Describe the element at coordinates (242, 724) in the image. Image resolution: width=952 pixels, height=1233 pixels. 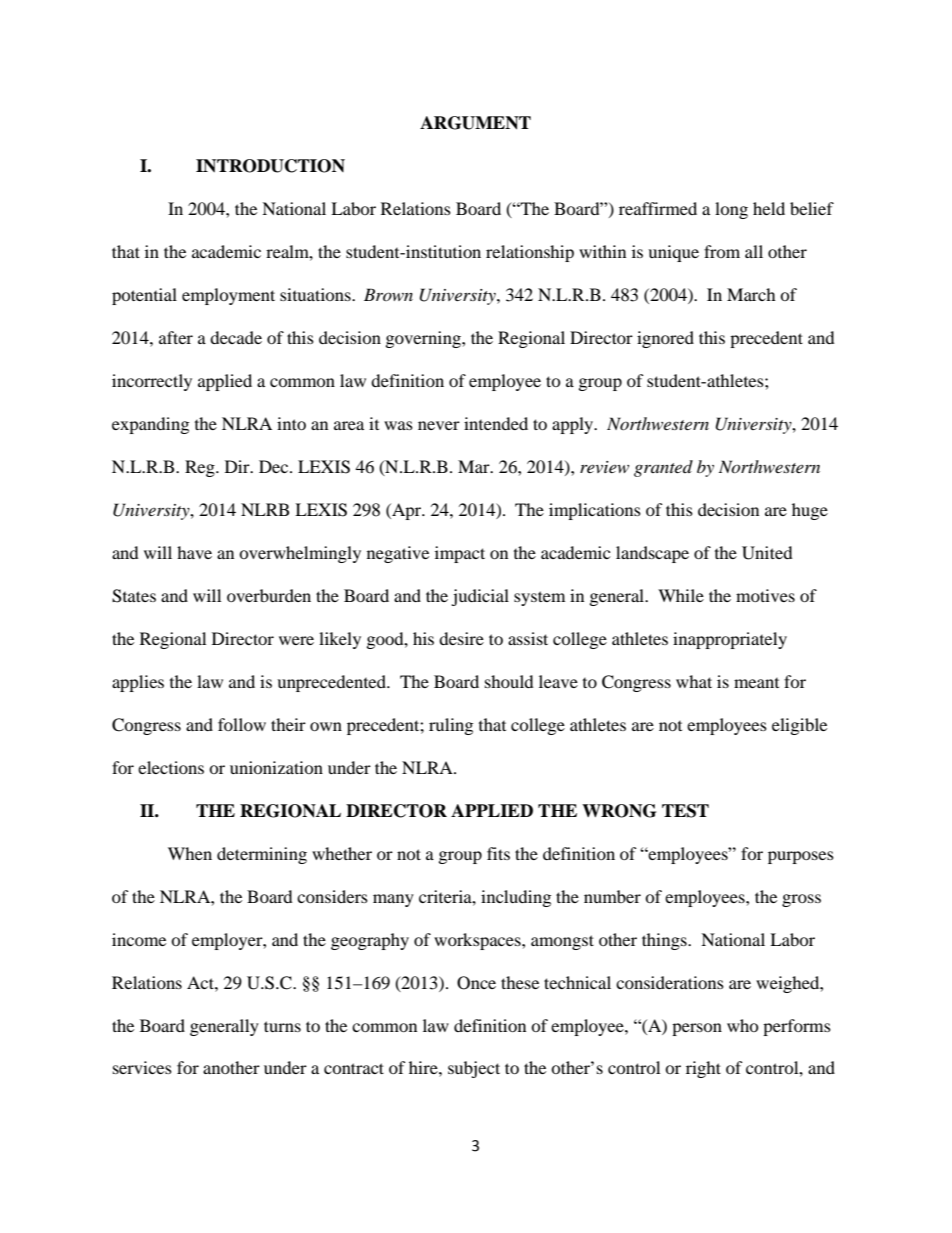
I see `follow` at that location.
